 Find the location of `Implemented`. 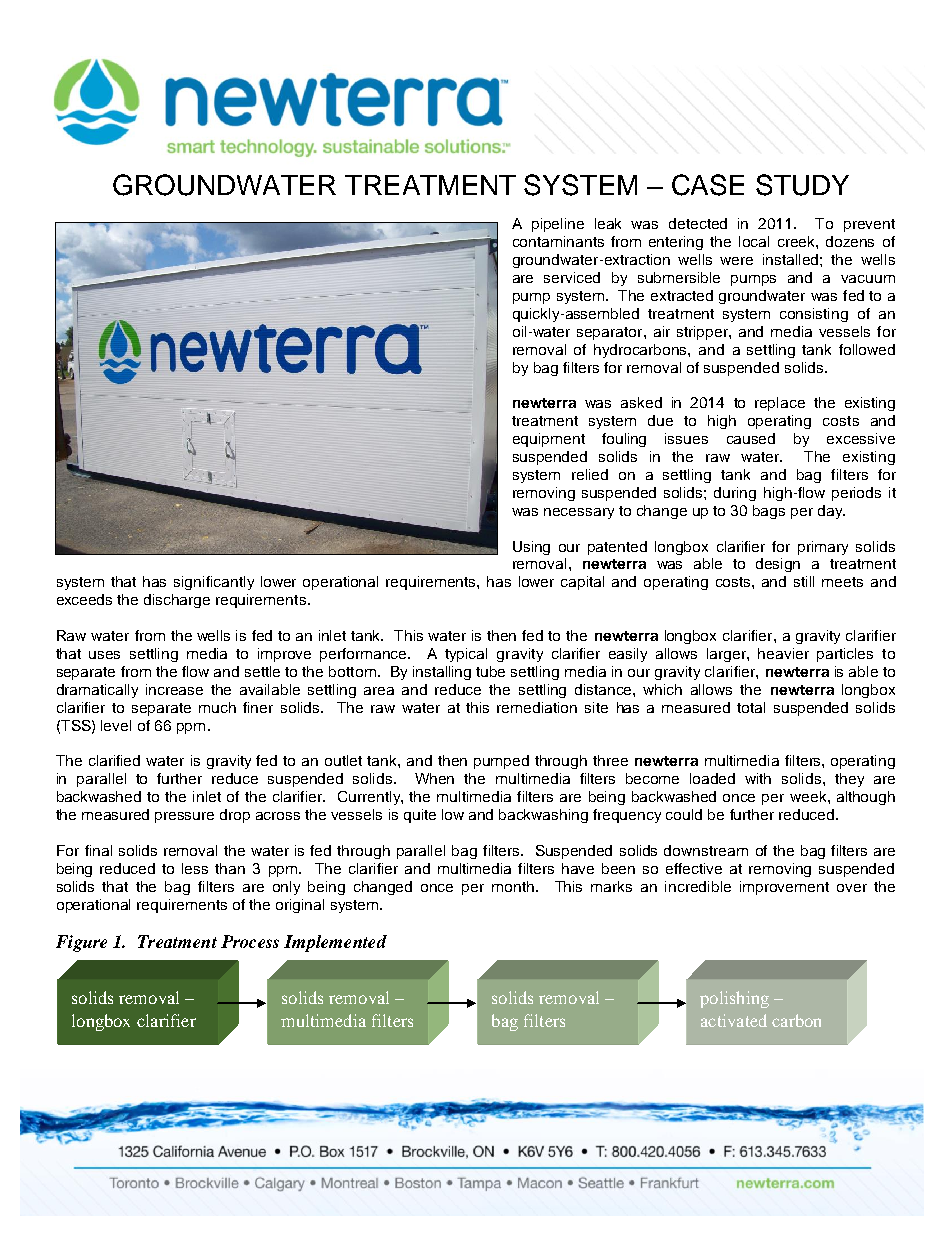

Implemented is located at coordinates (335, 943).
